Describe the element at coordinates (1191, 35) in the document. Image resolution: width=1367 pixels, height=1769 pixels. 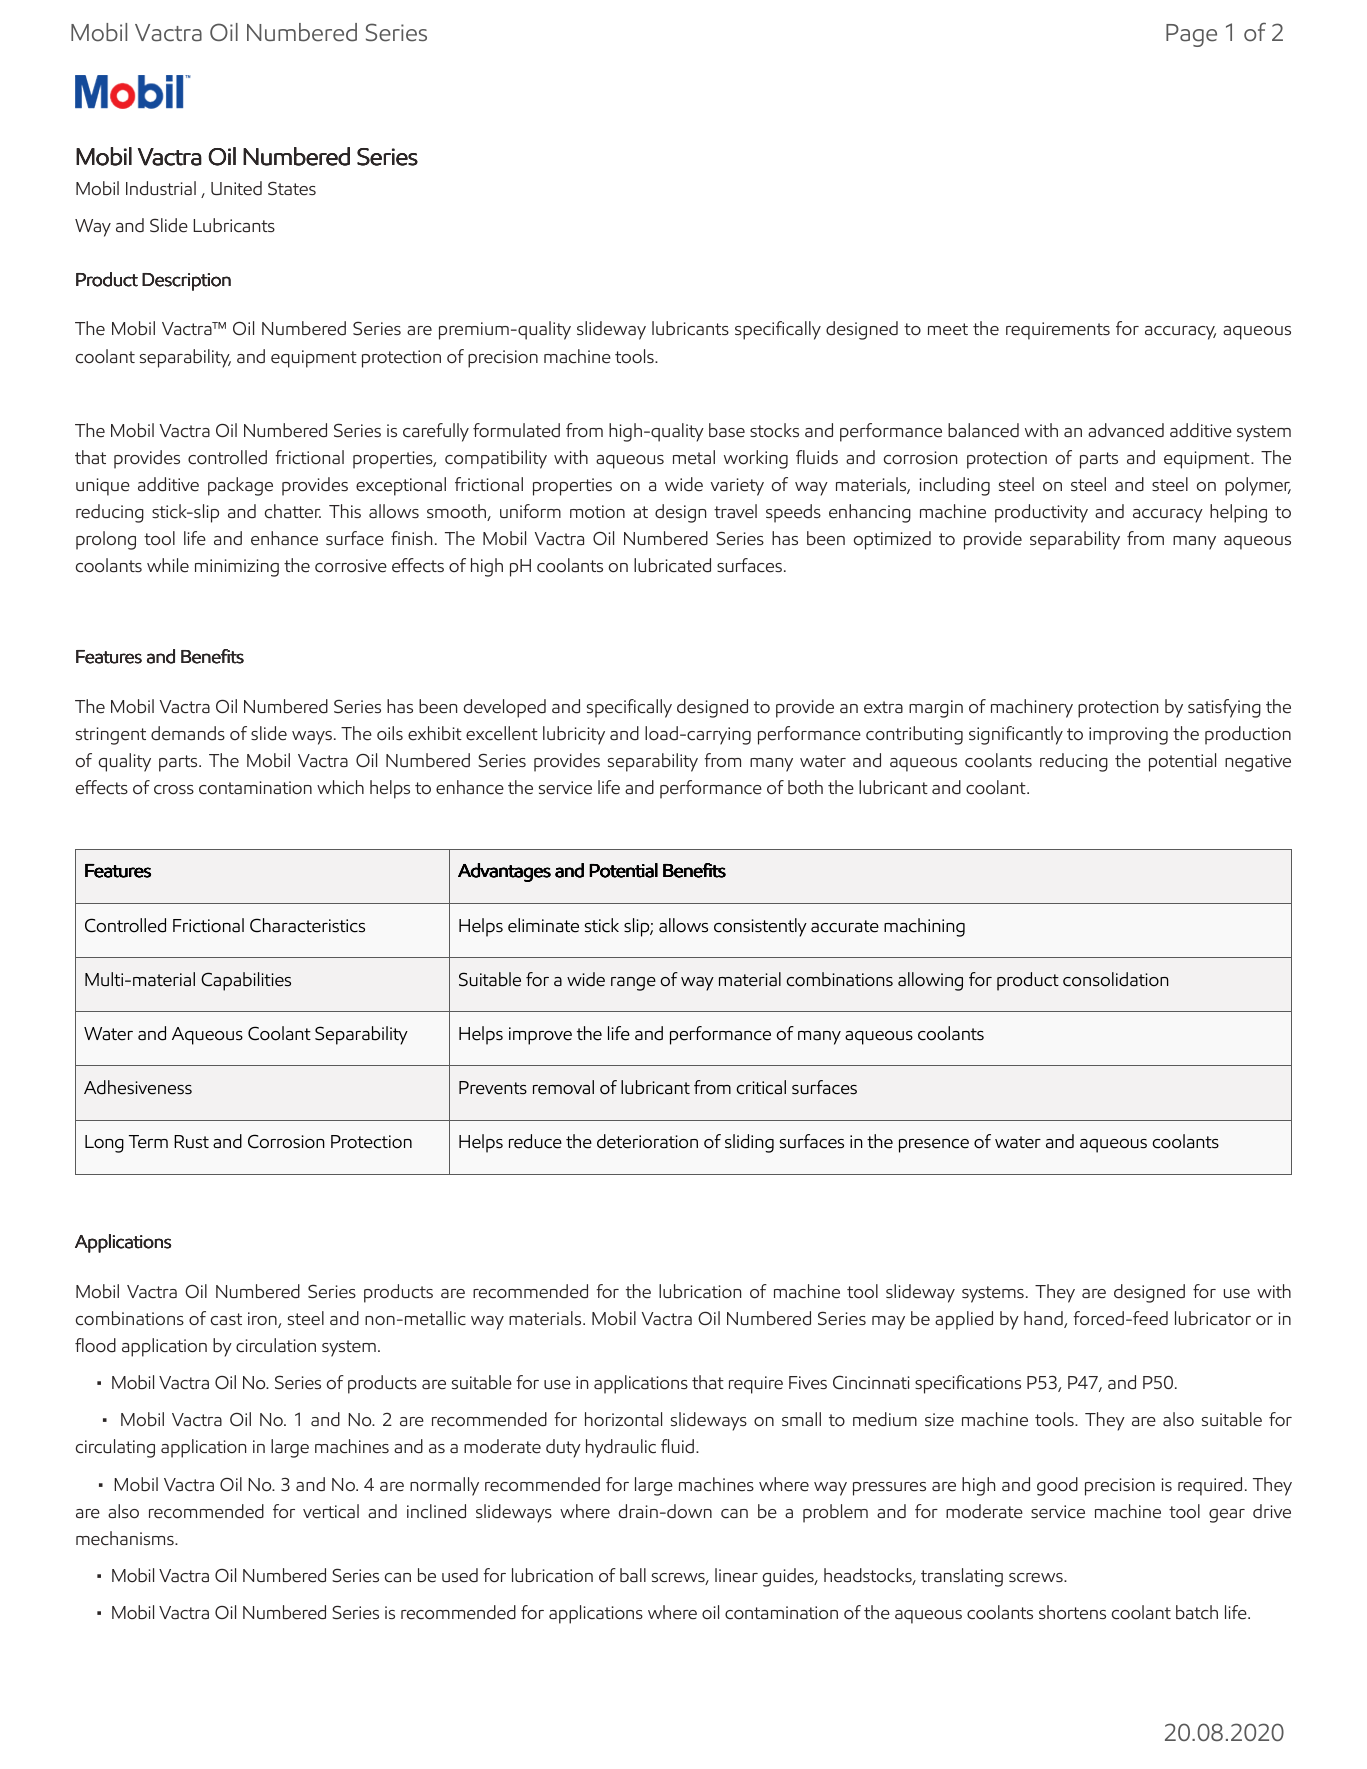
I see `Page` at that location.
